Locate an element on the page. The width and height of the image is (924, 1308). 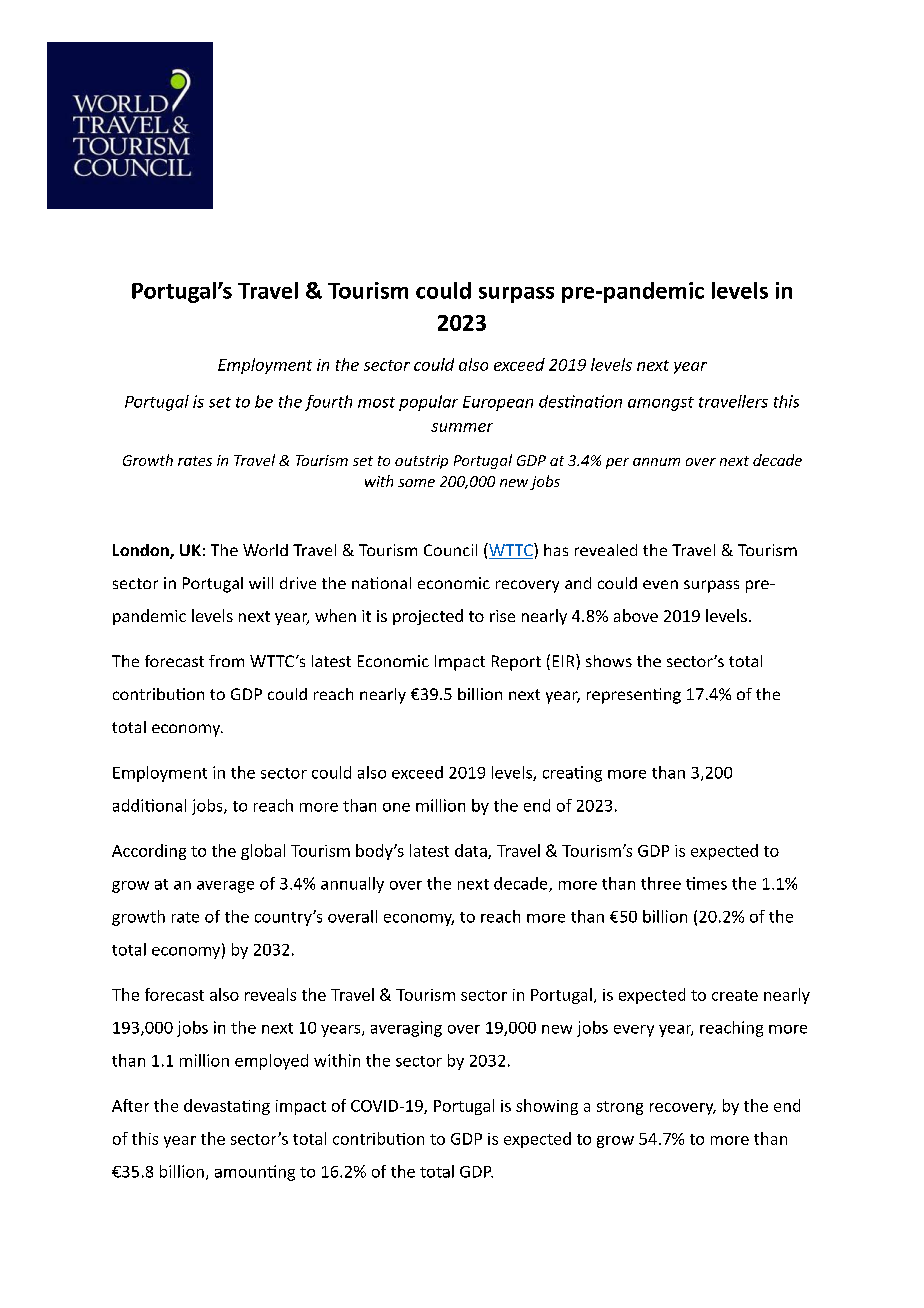
above is located at coordinates (636, 615).
